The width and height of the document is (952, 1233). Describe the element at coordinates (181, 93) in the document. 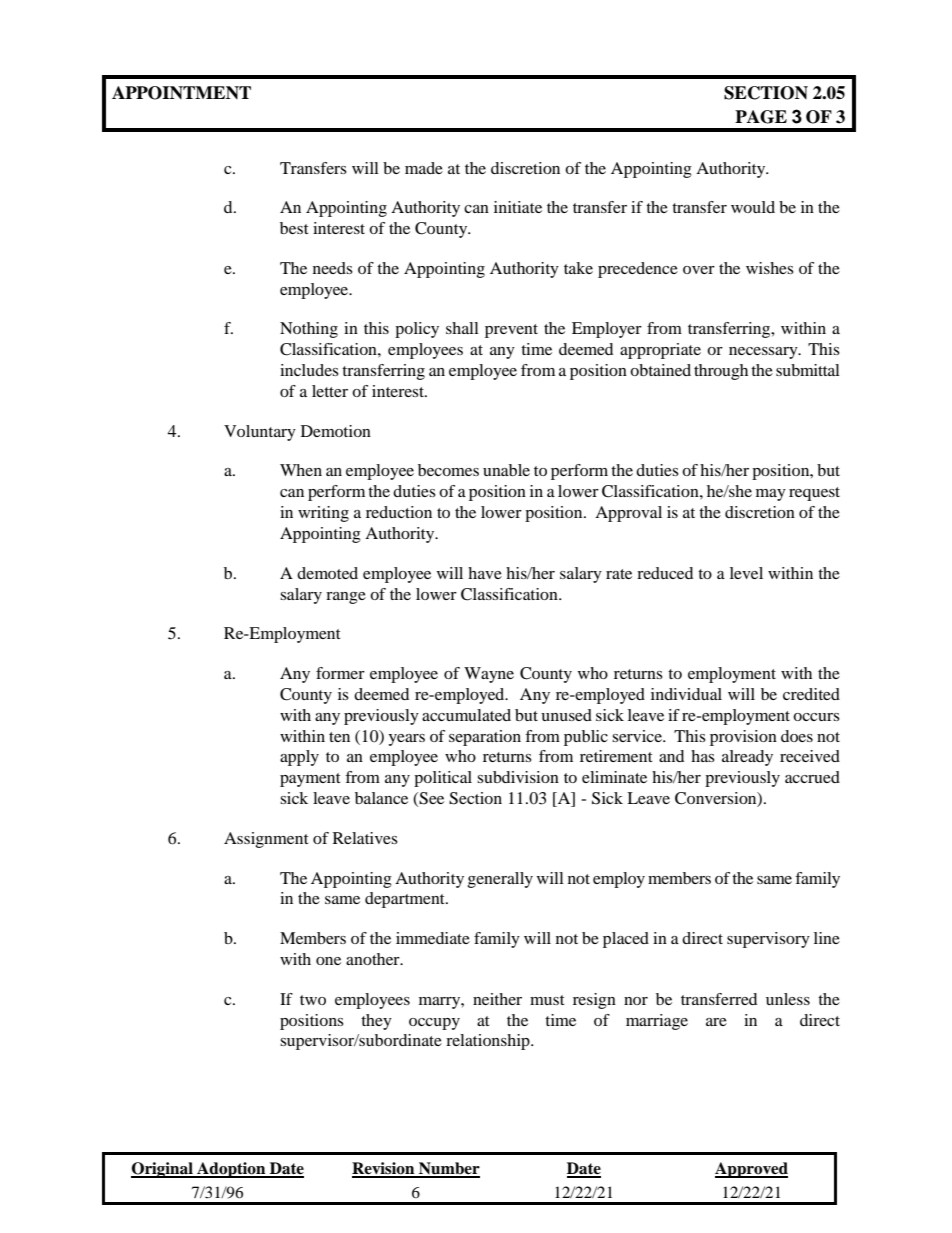

I see `APPOINTMENT` at that location.
